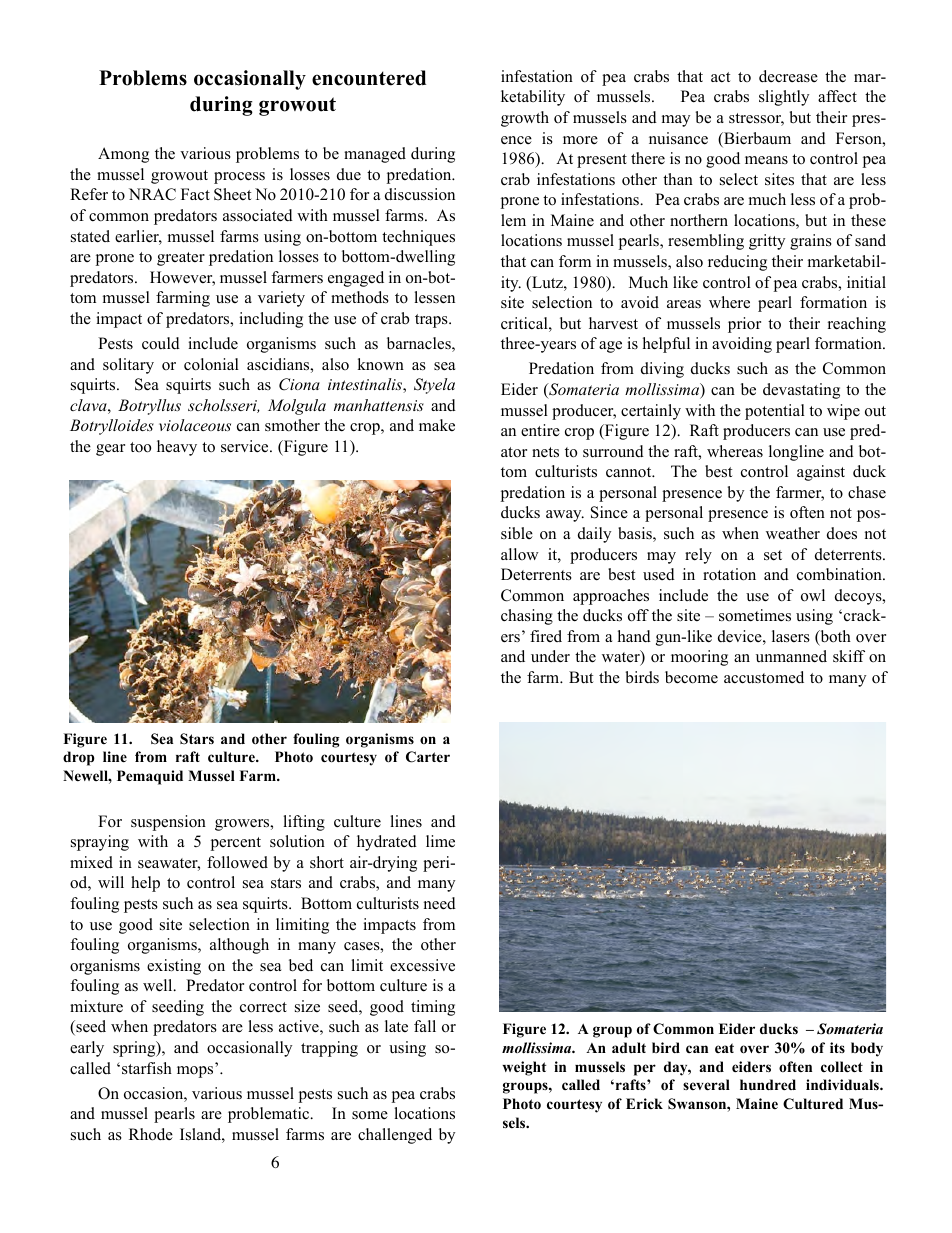 Image resolution: width=952 pixels, height=1233 pixels. Describe the element at coordinates (764, 677) in the image. I see `accustomed` at that location.
